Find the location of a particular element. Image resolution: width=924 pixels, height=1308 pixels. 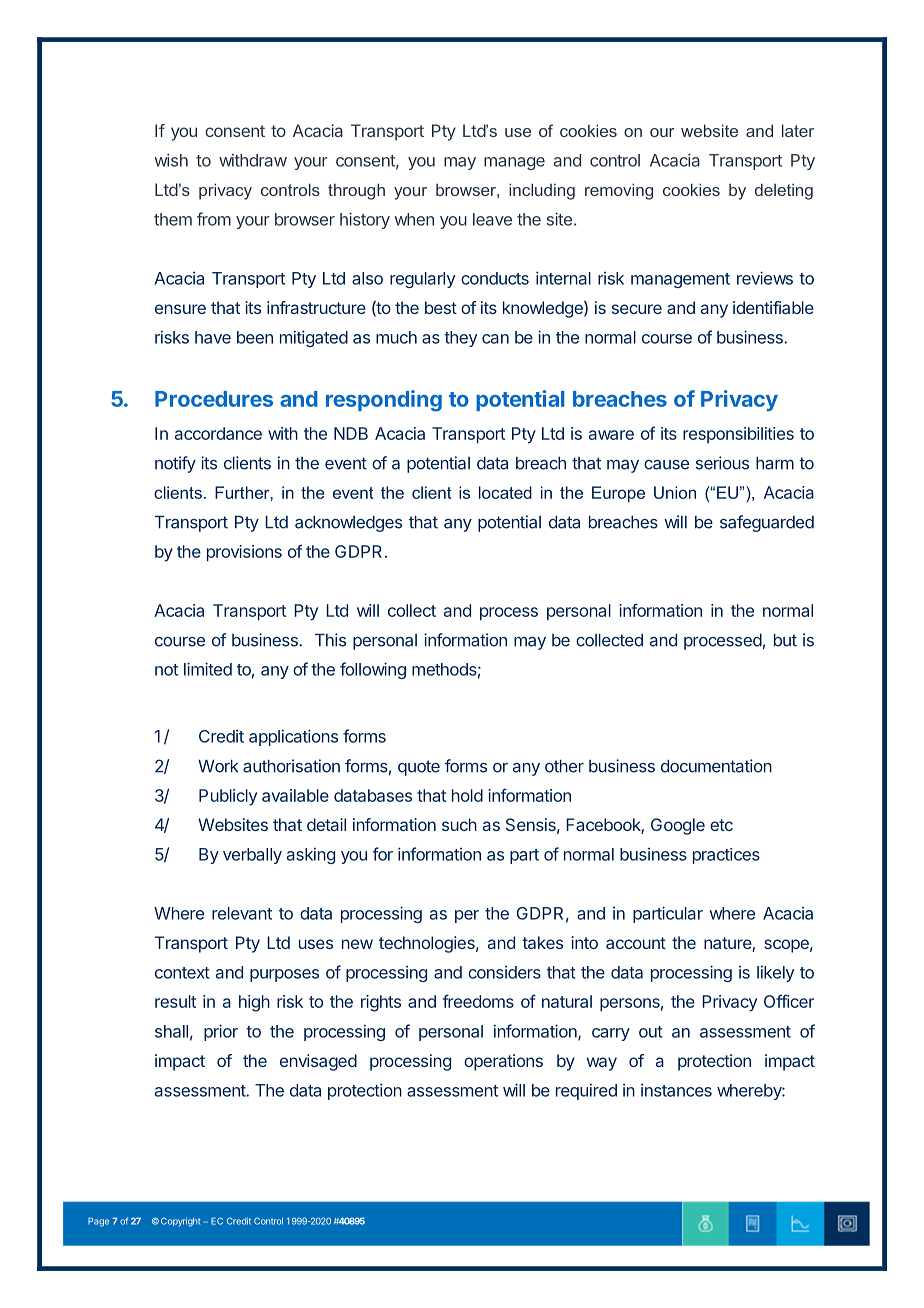

deleting is located at coordinates (784, 191).
